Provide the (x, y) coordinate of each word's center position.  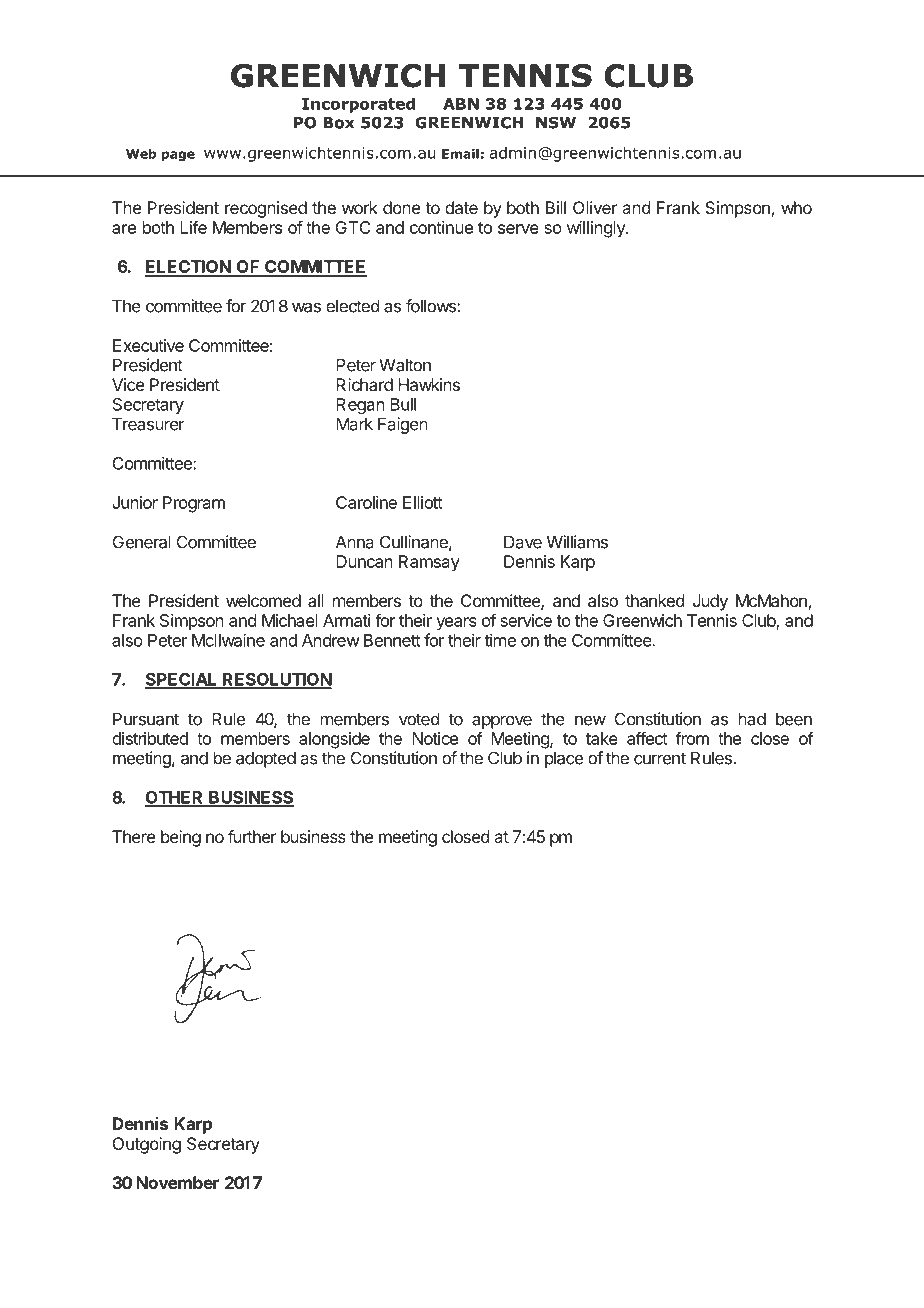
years (456, 624)
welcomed (263, 600)
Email (460, 154)
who (796, 207)
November (177, 1182)
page (178, 156)
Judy (710, 602)
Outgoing (147, 1145)
